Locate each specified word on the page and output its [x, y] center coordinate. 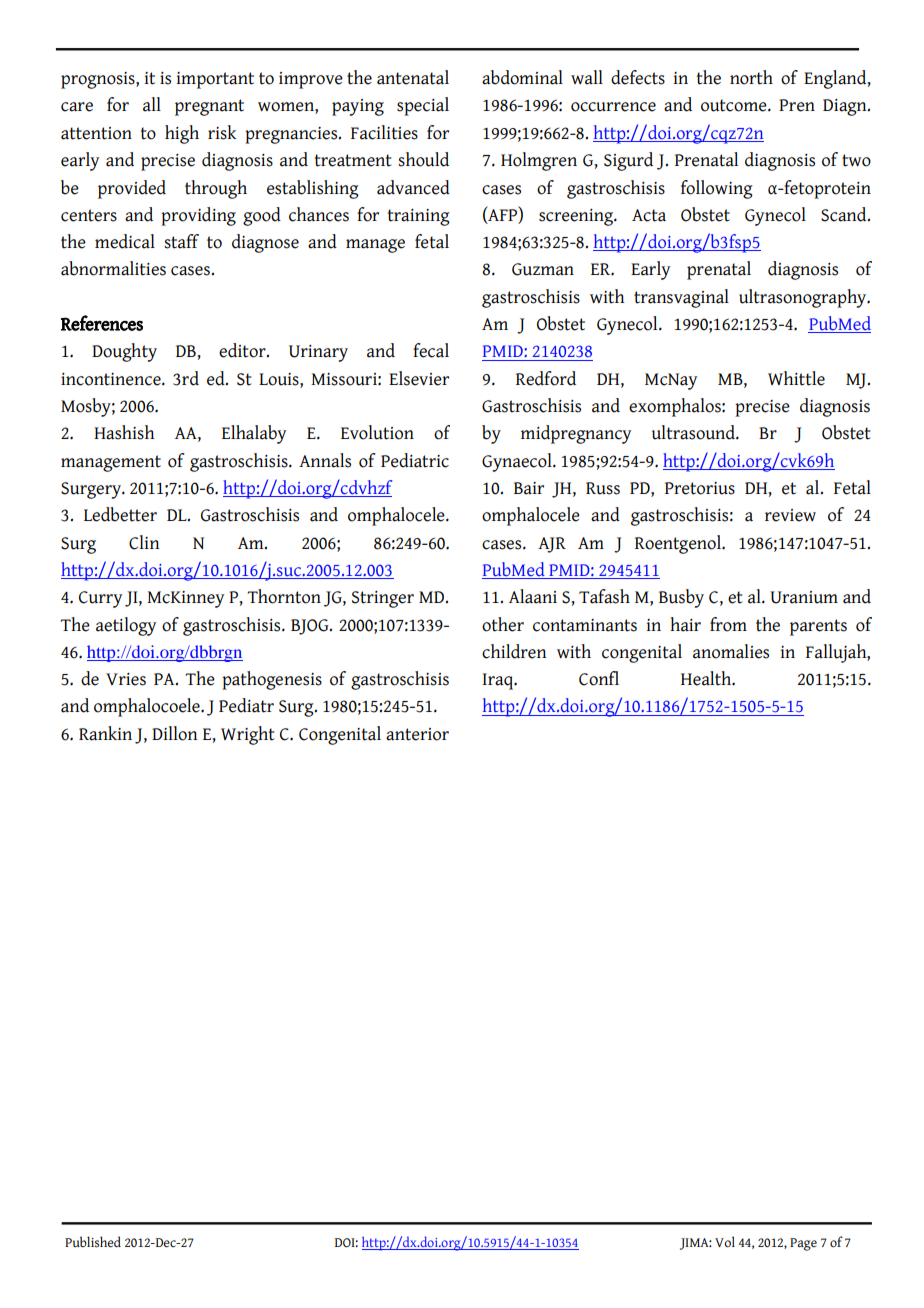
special [423, 106]
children [514, 651]
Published [93, 1242]
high [182, 134]
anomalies [731, 651]
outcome [735, 105]
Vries [126, 679]
